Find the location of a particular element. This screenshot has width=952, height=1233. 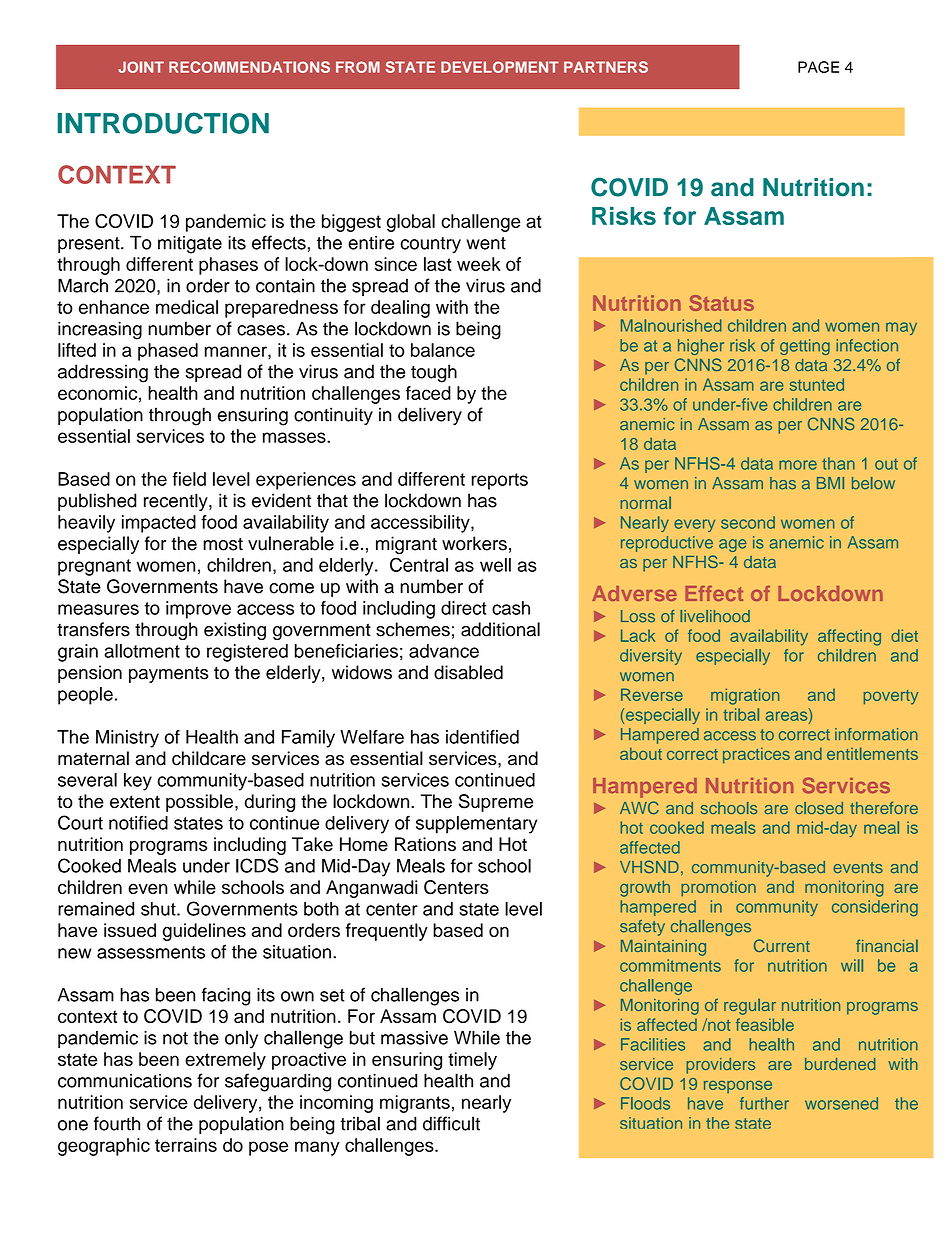

INTRODUCTION is located at coordinates (163, 123).
